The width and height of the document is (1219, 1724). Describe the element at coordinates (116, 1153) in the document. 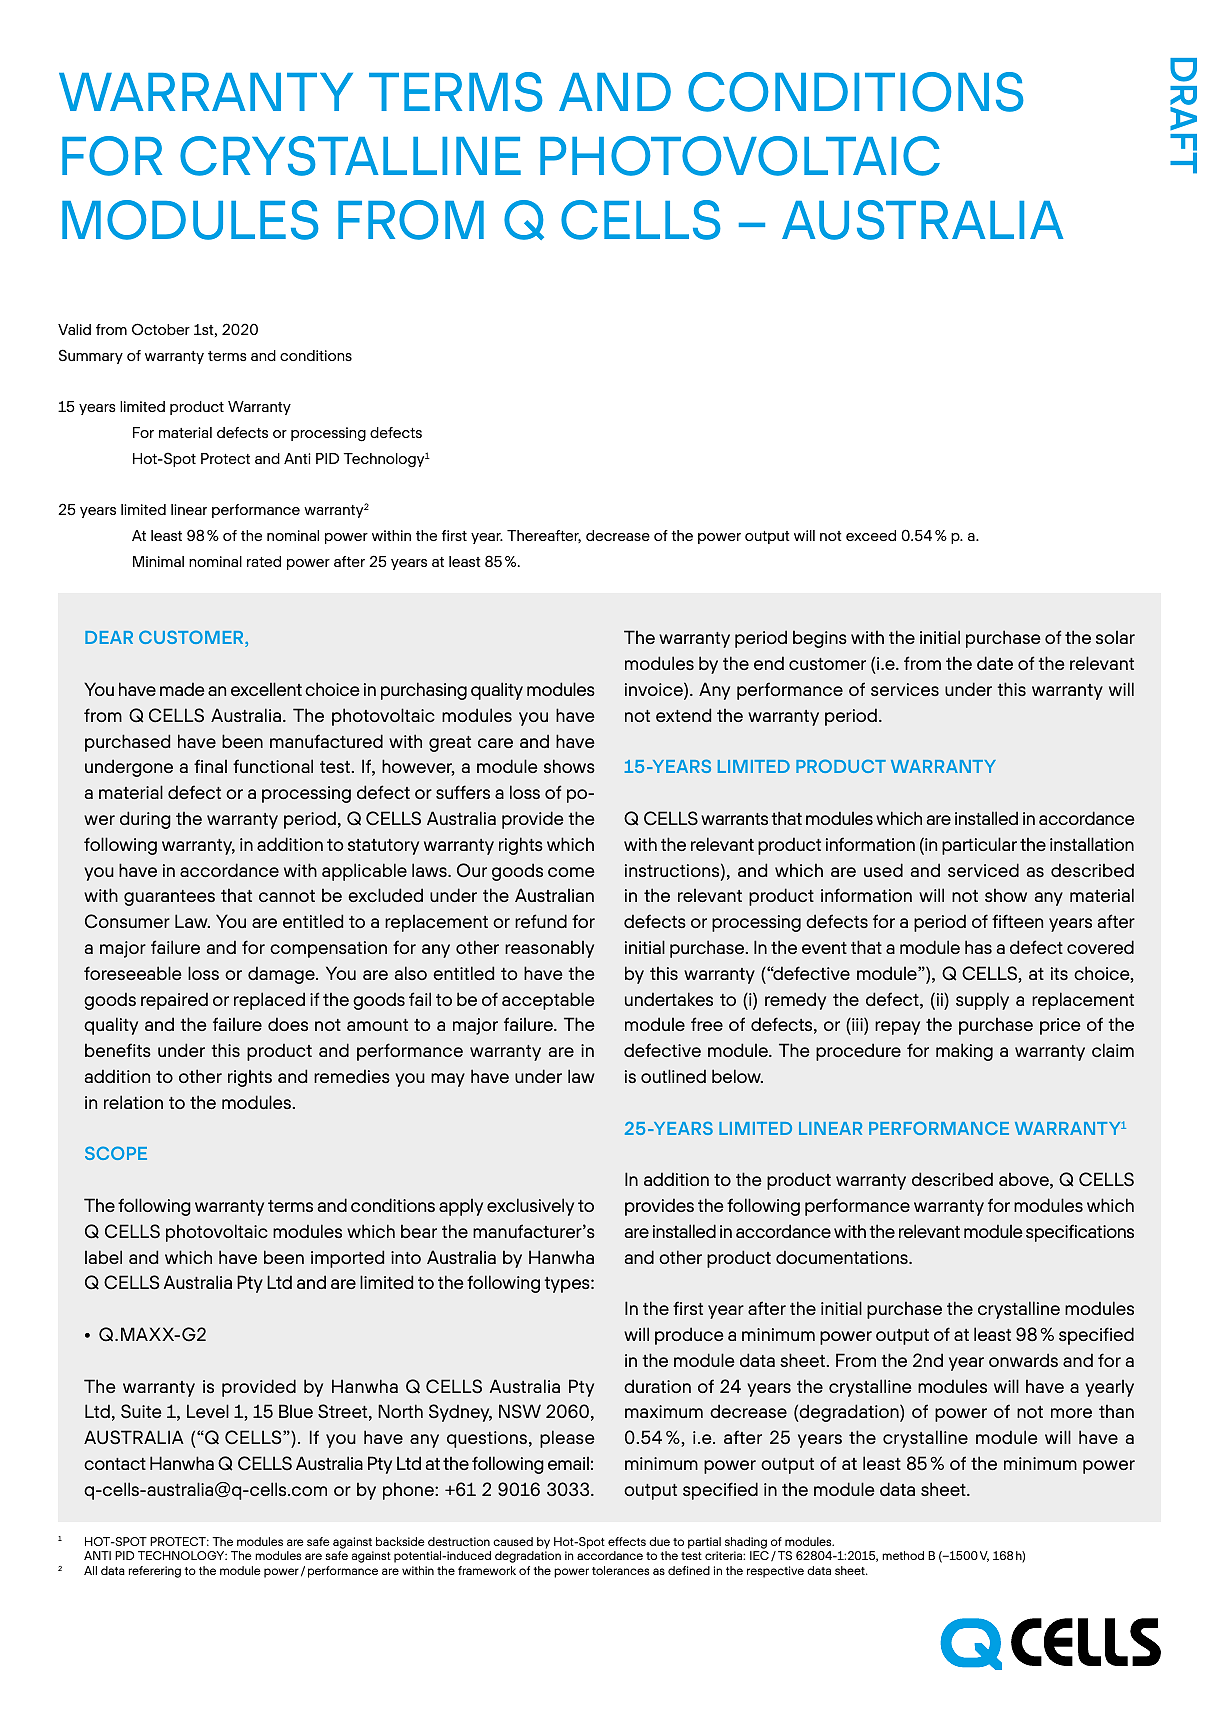

I see `SCOPE` at that location.
